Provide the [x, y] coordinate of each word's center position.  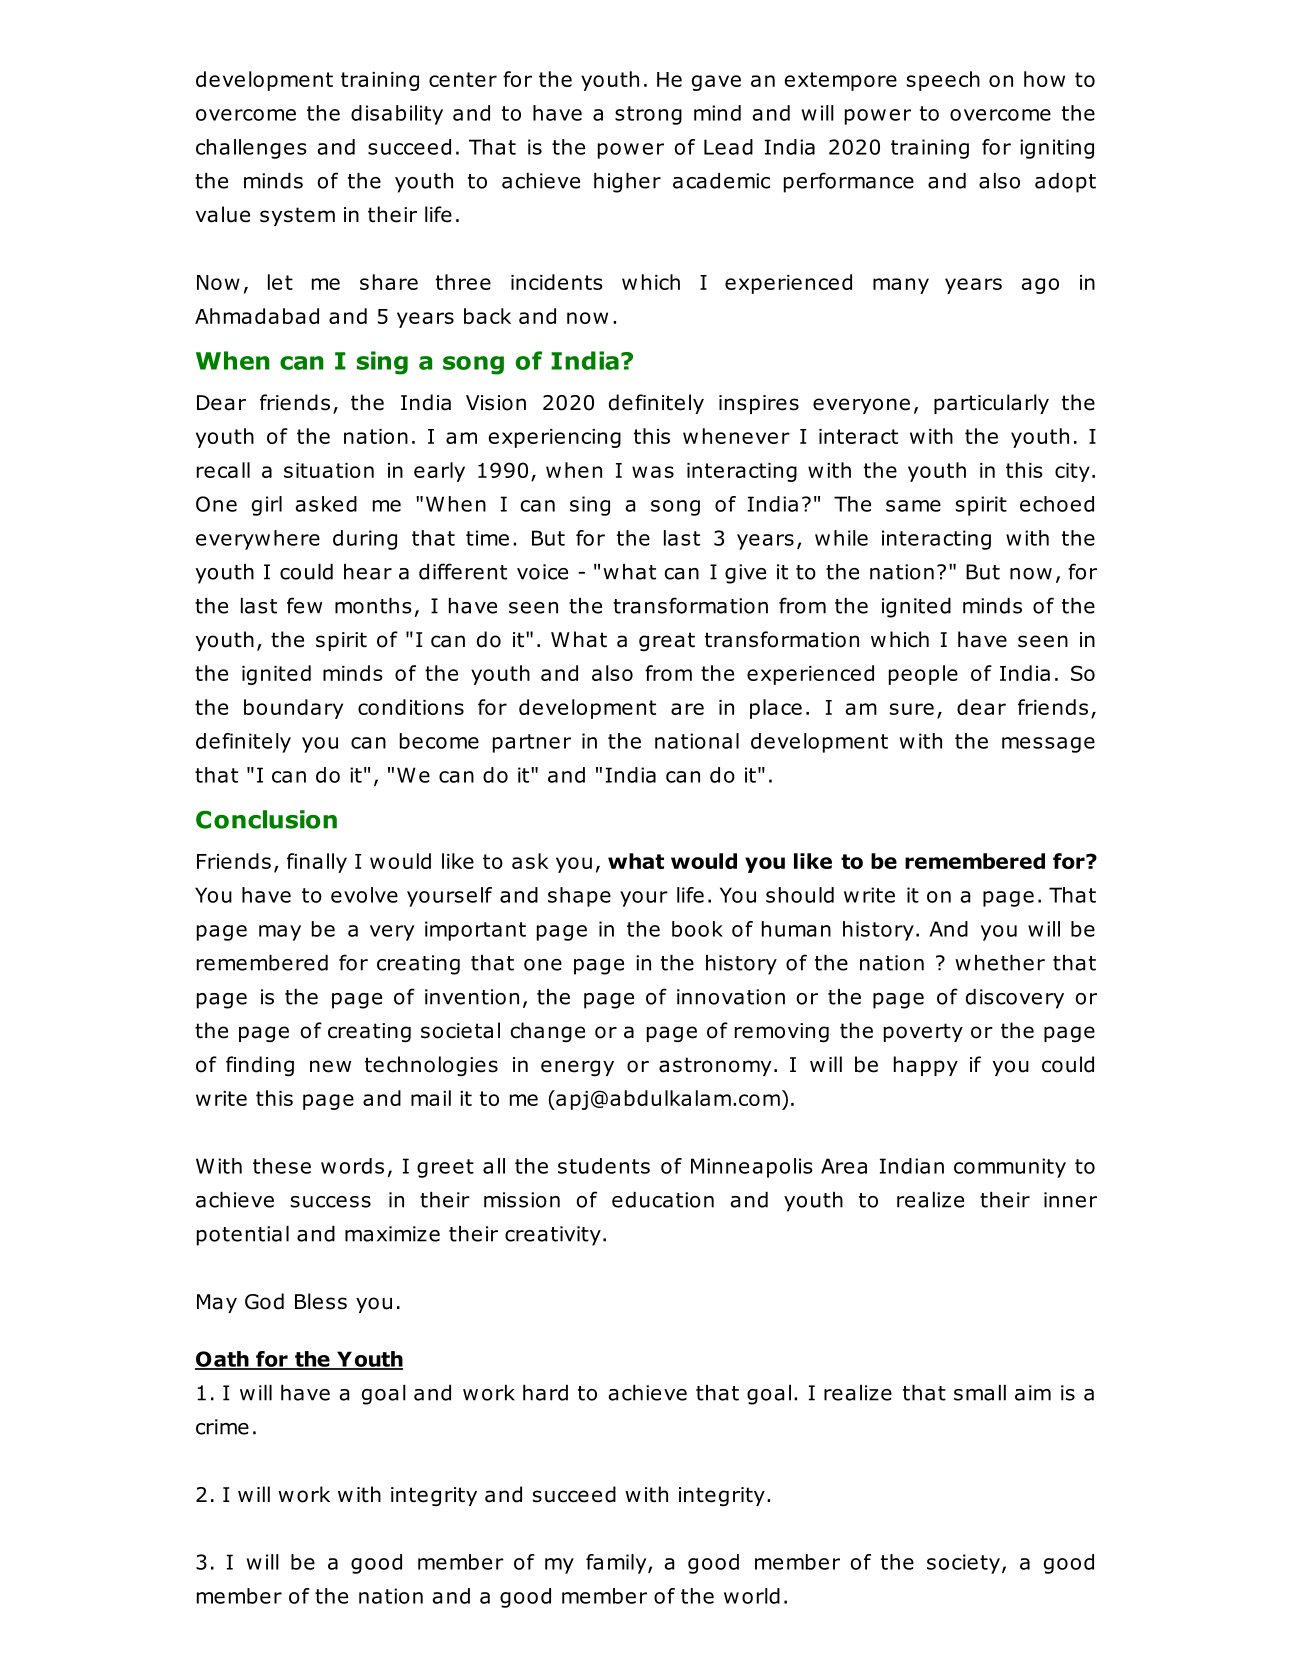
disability [397, 115]
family [617, 1564]
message [1048, 745]
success [331, 1202]
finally [317, 863]
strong [648, 115]
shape [579, 897]
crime [222, 1427]
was [653, 472]
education [663, 1200]
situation [329, 470]
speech [943, 81]
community [1010, 1168]
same [913, 506]
